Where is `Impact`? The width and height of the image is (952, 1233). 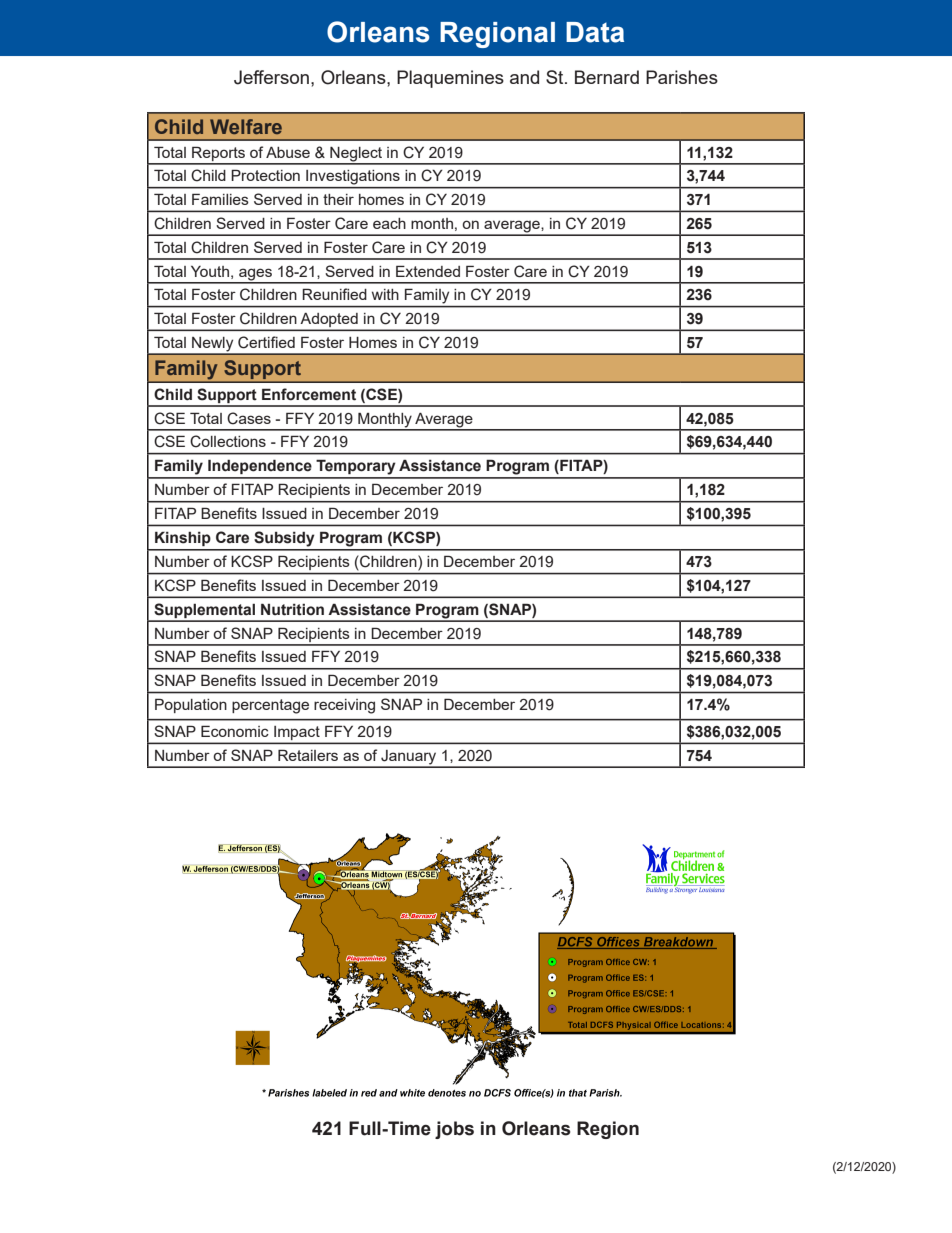 Impact is located at coordinates (297, 734).
